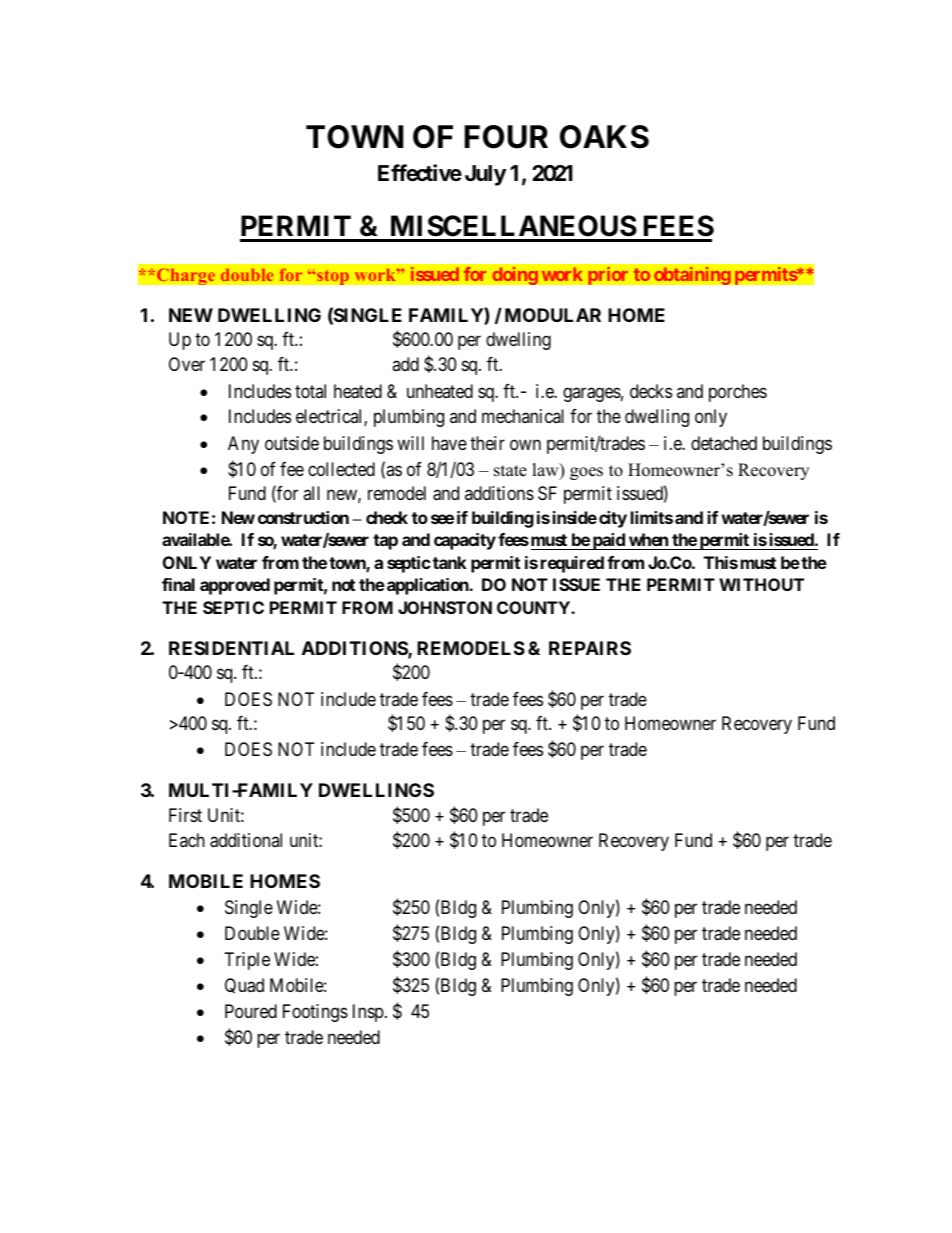 This screenshot has width=952, height=1233. Describe the element at coordinates (485, 175) in the screenshot. I see `July` at that location.
